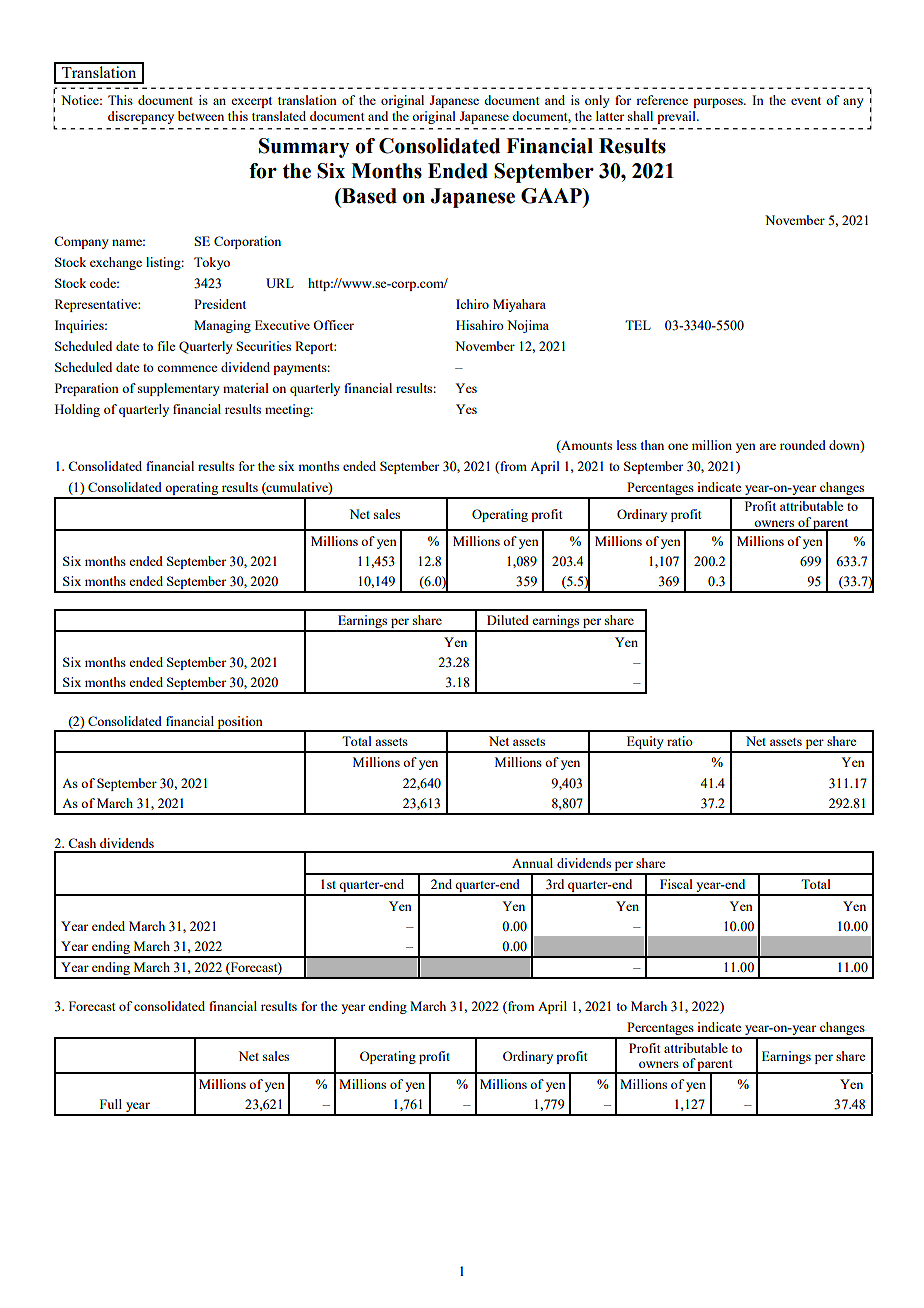  What do you see at coordinates (141, 117) in the screenshot?
I see `discrepancy` at bounding box center [141, 117].
